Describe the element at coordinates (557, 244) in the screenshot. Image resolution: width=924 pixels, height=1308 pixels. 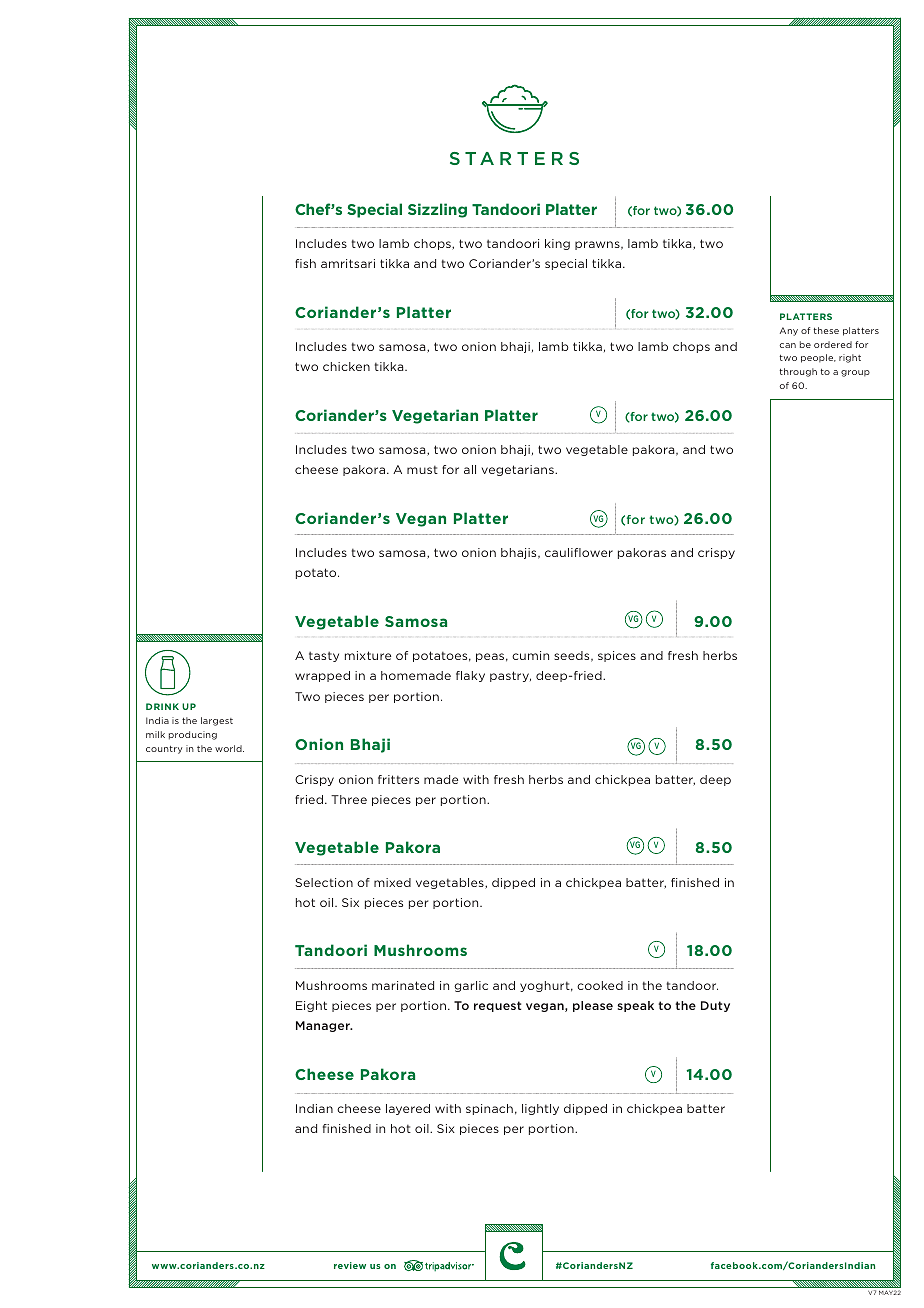
I see `king` at that location.
